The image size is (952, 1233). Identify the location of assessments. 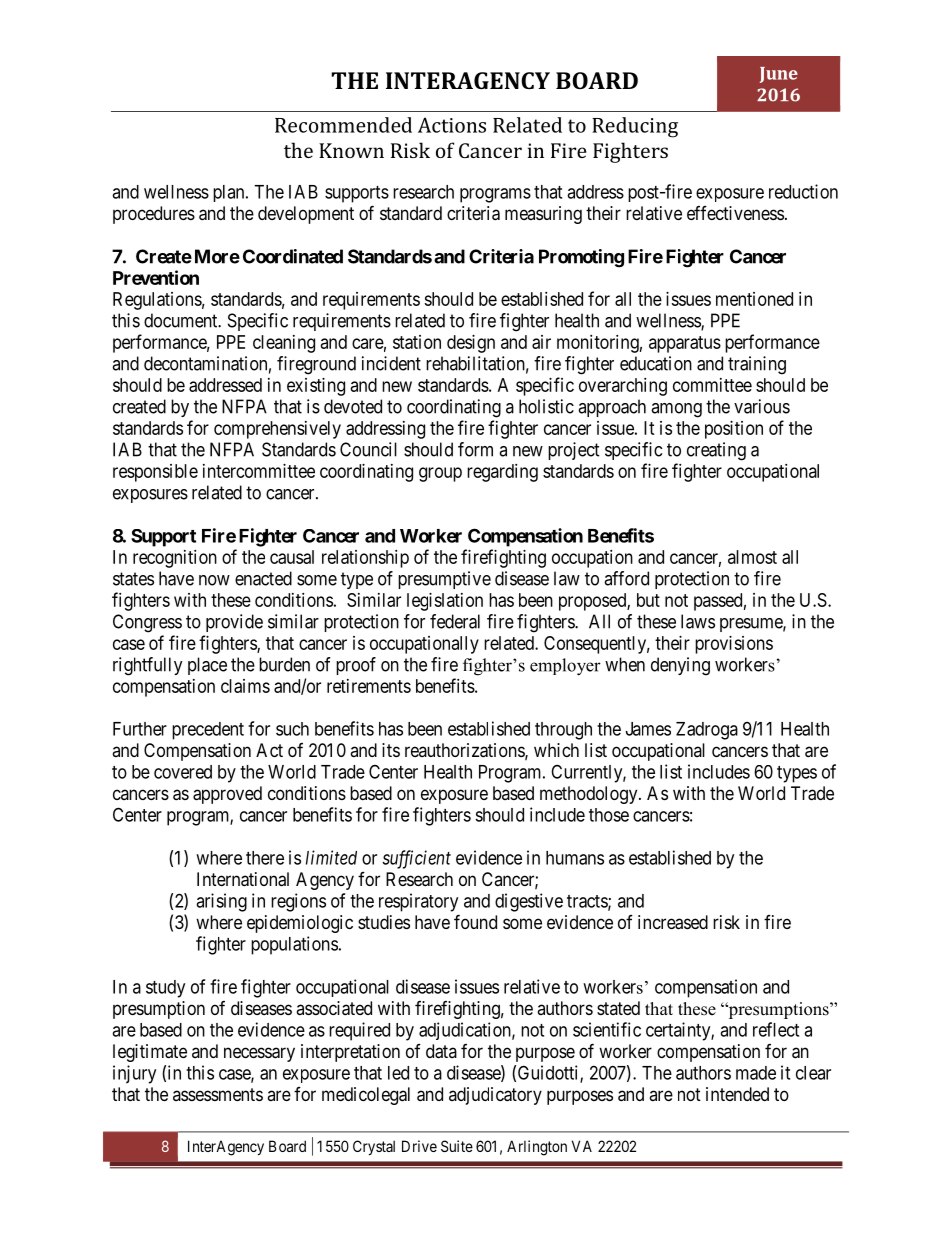
(218, 1094).
